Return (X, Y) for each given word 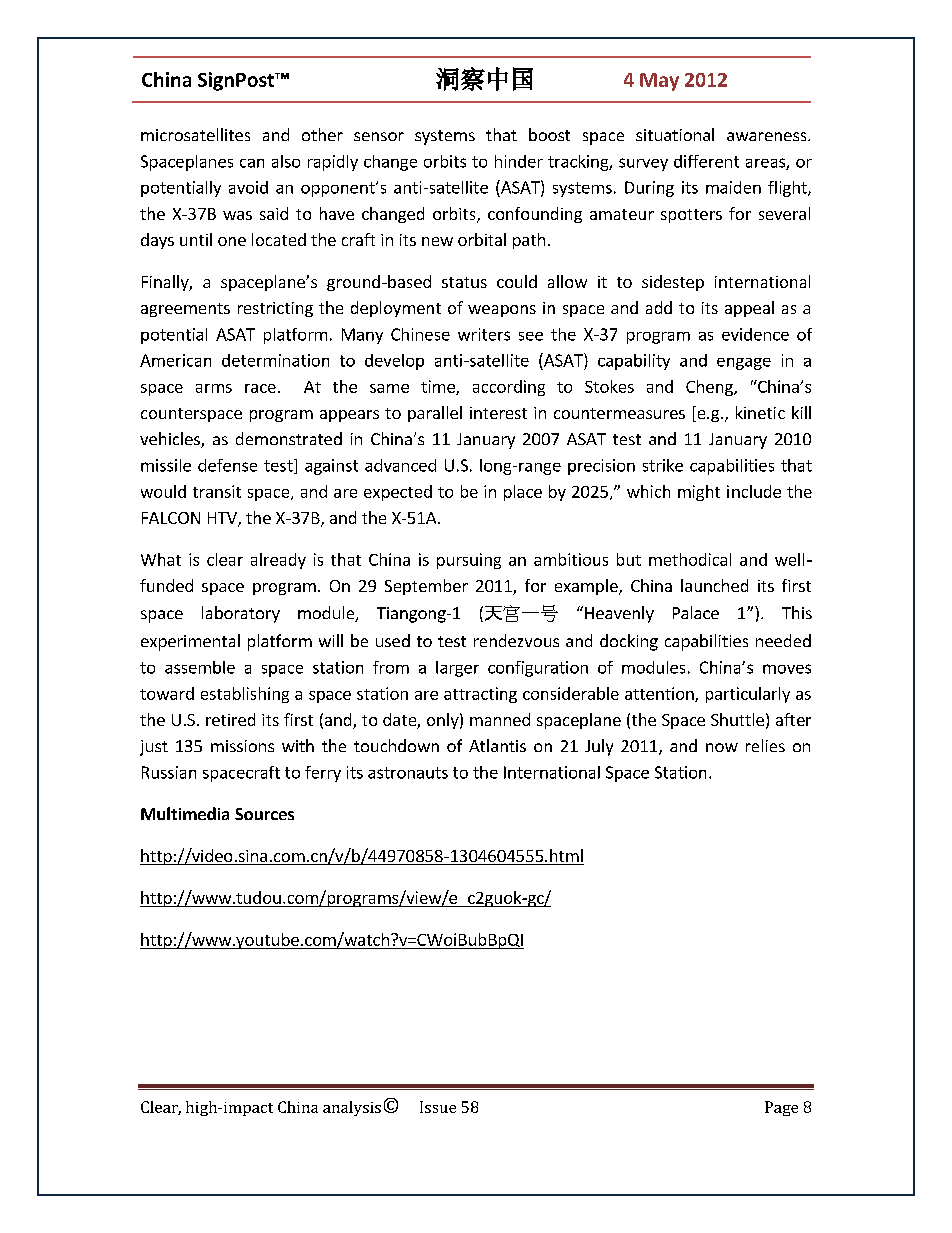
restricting (275, 309)
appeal (749, 309)
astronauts (408, 773)
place (523, 493)
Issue (438, 1107)
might (699, 493)
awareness (768, 136)
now (722, 747)
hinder (519, 161)
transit (217, 491)
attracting (480, 695)
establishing (245, 695)
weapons (502, 311)
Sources (264, 814)
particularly (748, 695)
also (286, 161)
